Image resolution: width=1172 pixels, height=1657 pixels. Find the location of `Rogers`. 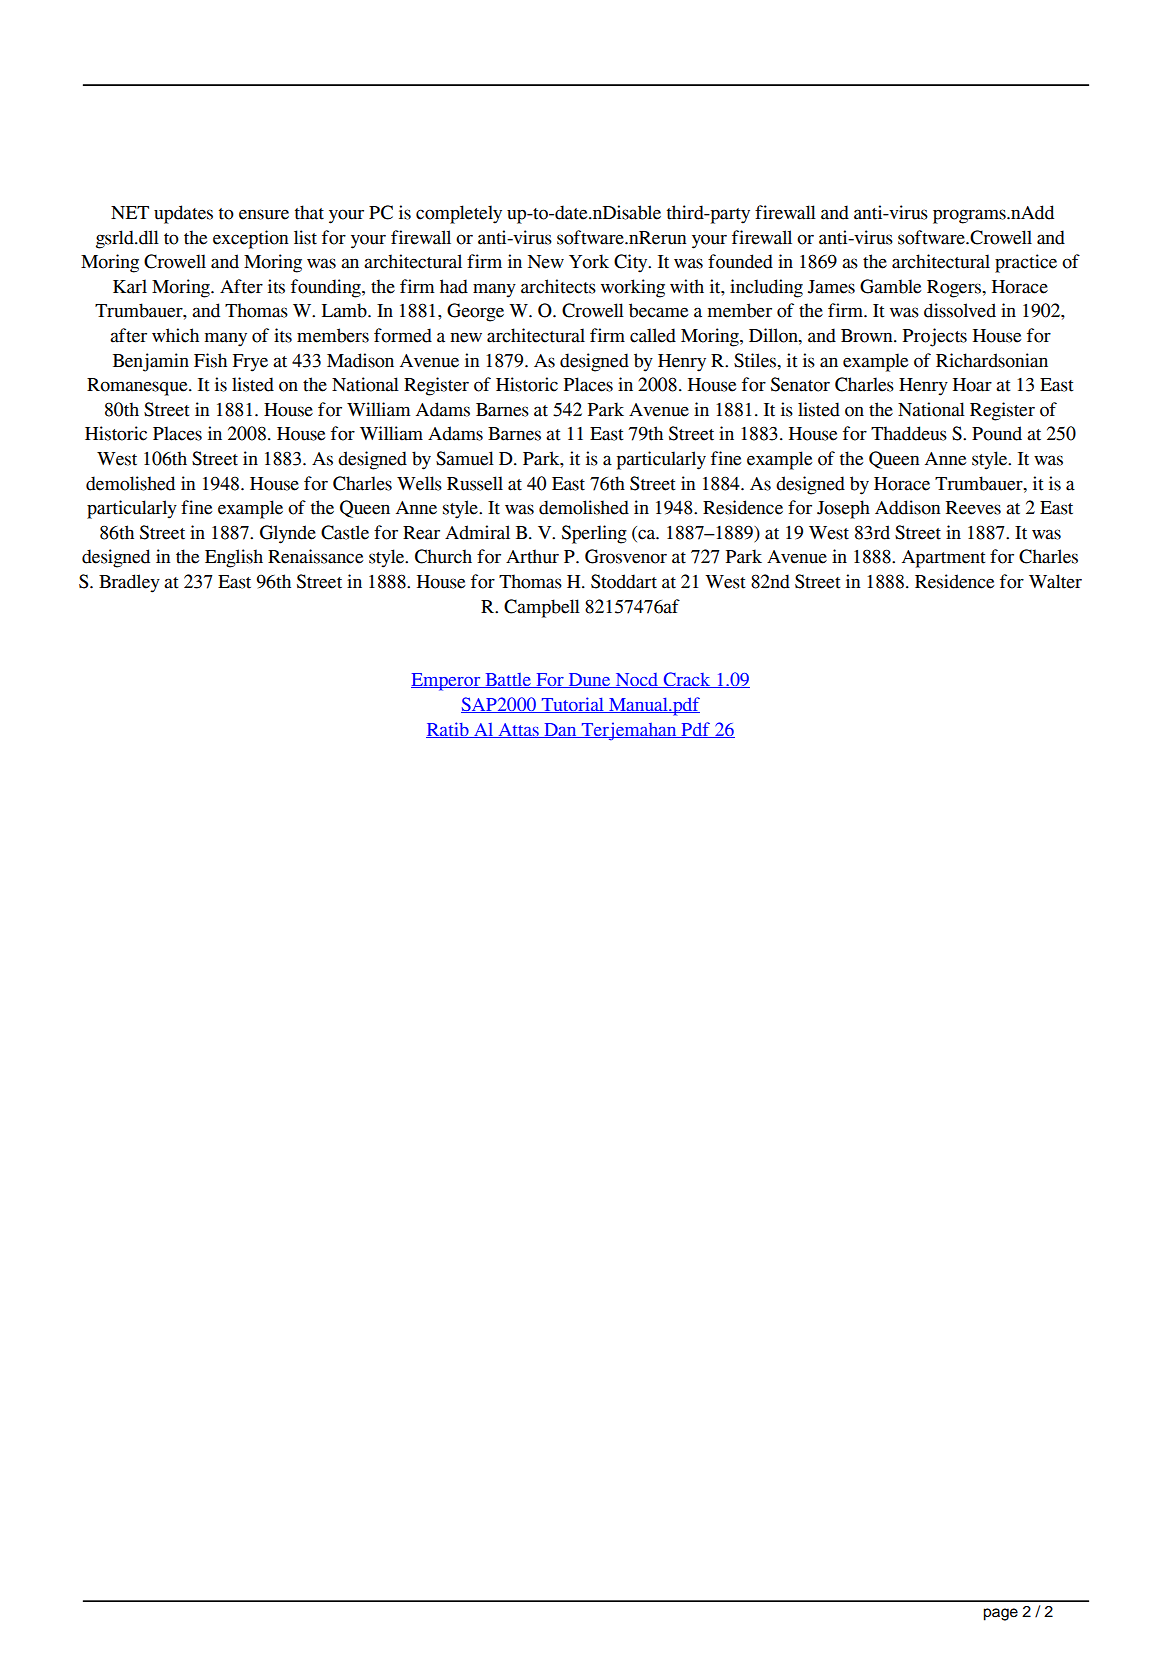

Rogers is located at coordinates (955, 289).
